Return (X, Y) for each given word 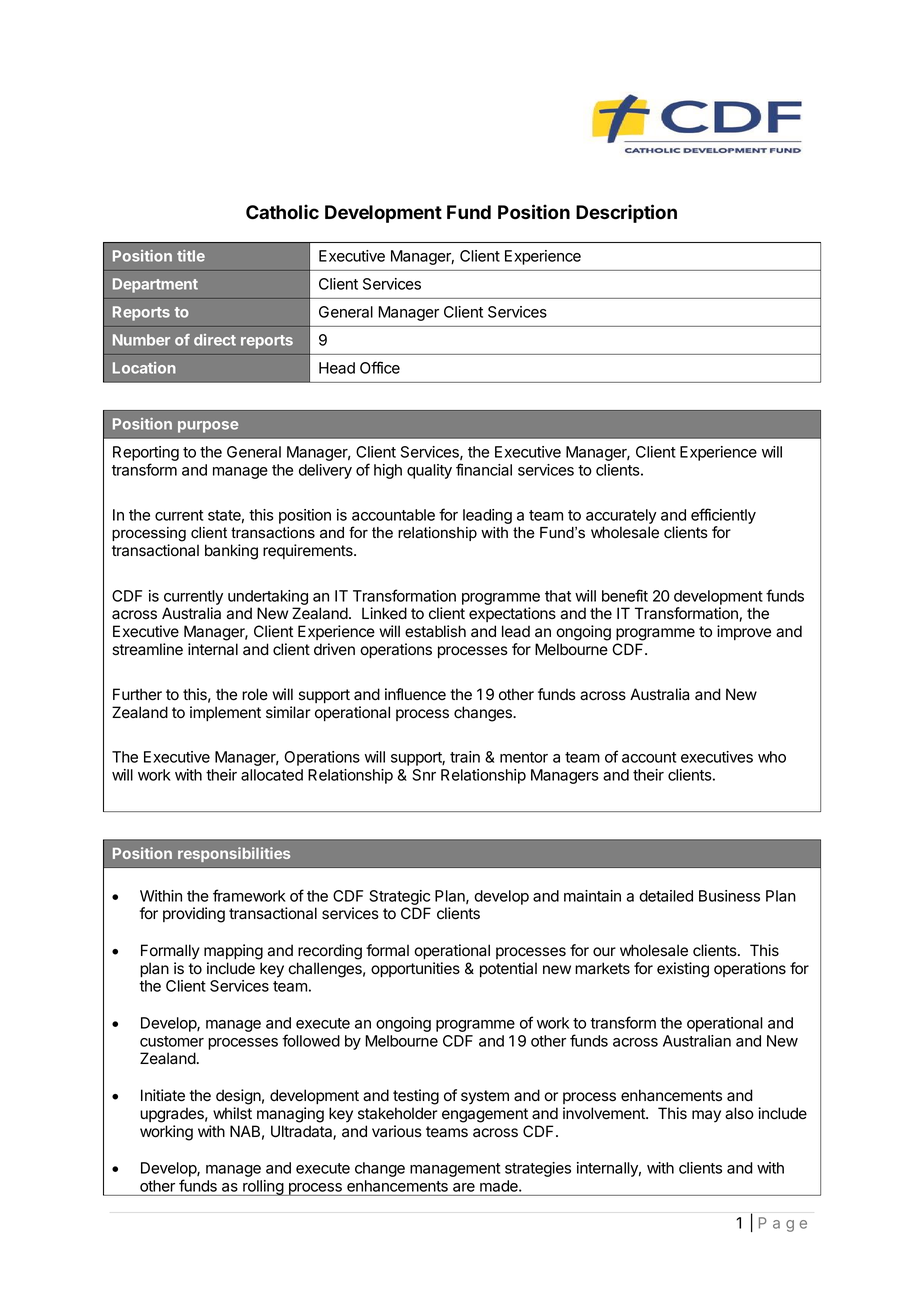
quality (429, 471)
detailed (666, 896)
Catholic (282, 212)
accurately (621, 516)
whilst (232, 1113)
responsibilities (234, 854)
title (191, 256)
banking (231, 552)
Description (626, 213)
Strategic (399, 899)
